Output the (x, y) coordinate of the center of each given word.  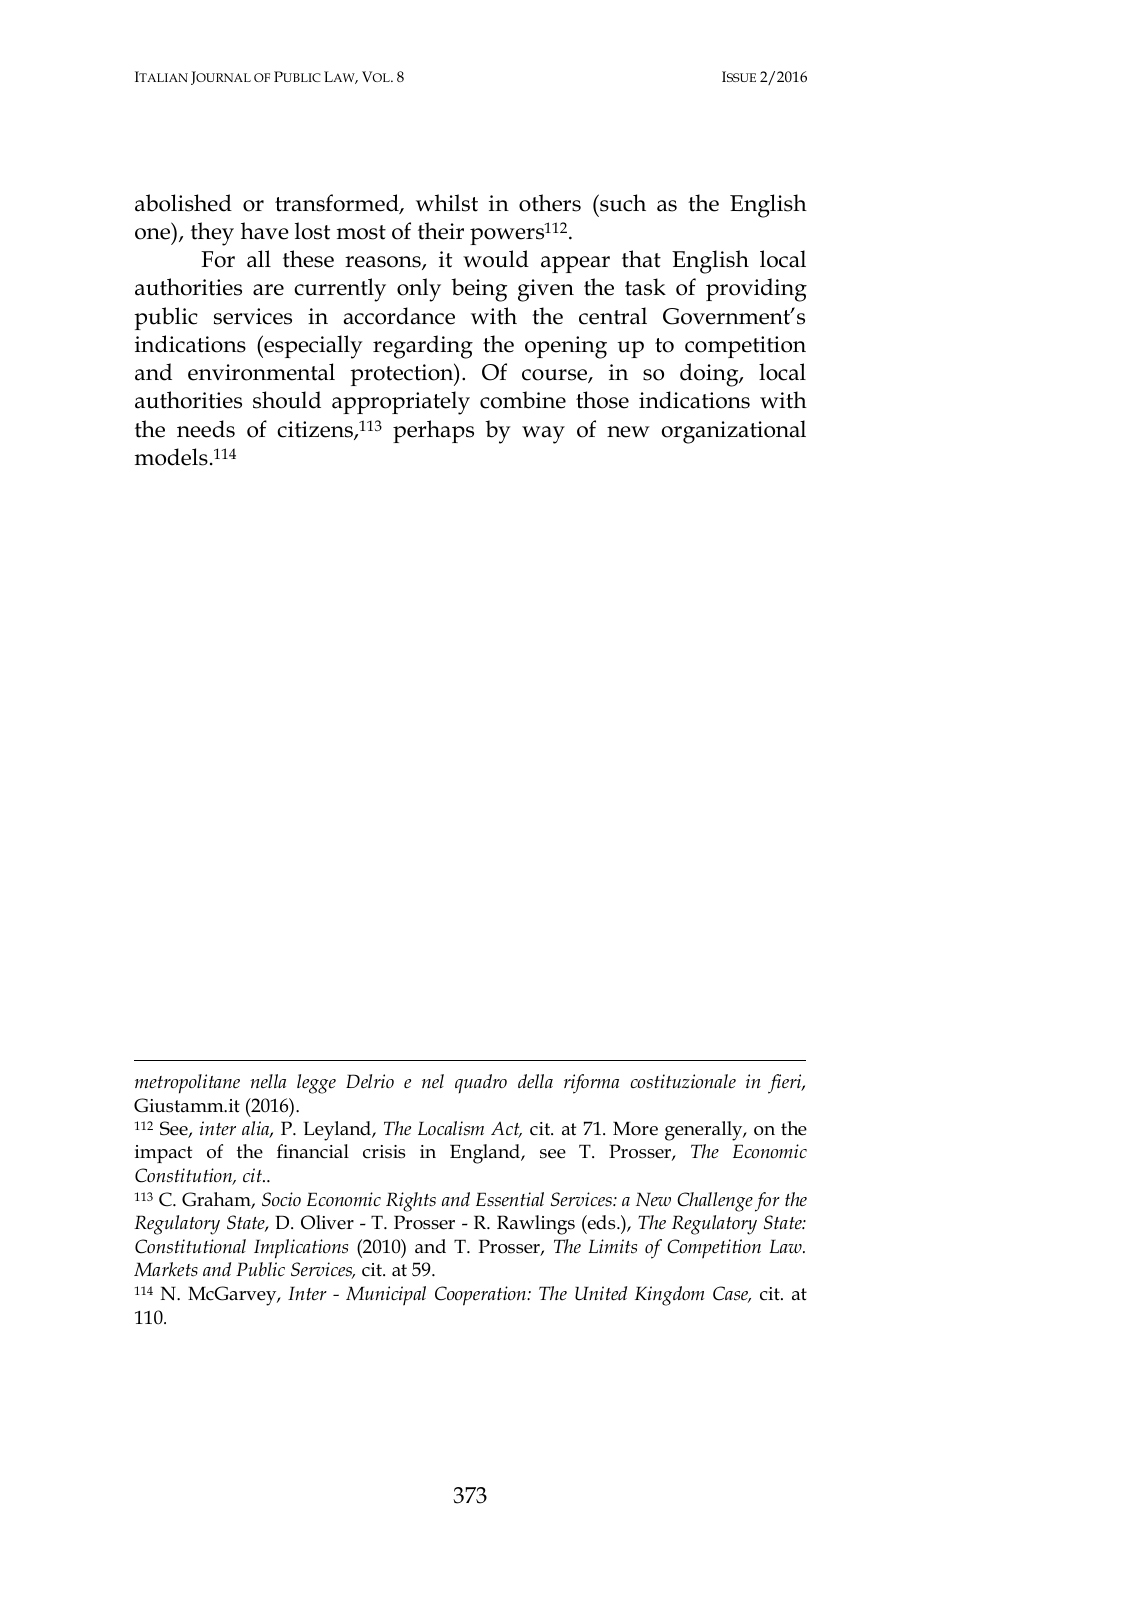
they (212, 234)
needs (206, 429)
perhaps (433, 431)
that (641, 259)
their (441, 231)
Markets (166, 1269)
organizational (734, 432)
